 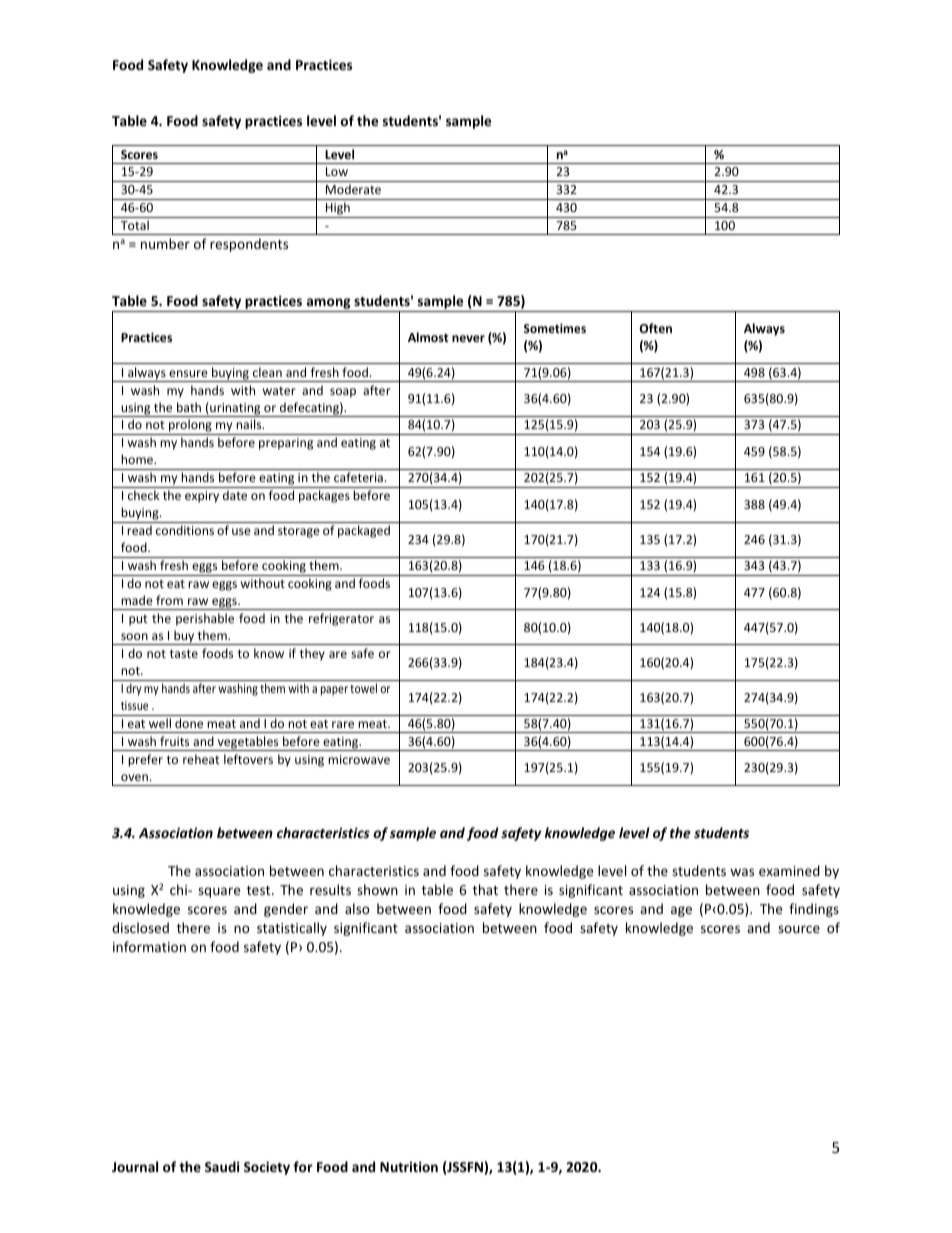 I want to click on that, so click(x=485, y=889).
